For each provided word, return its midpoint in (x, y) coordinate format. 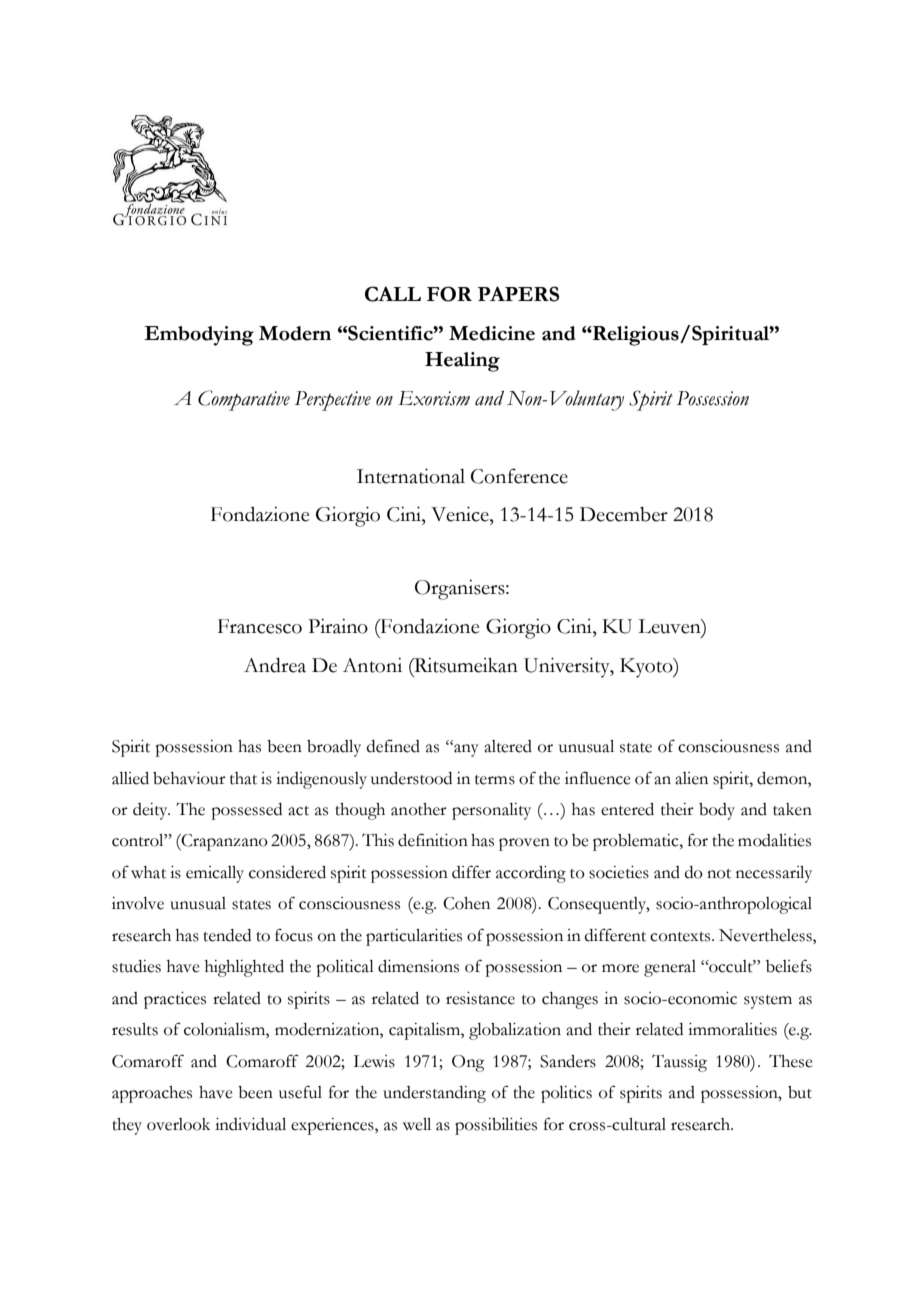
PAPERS (518, 294)
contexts (681, 937)
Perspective (333, 401)
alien (691, 778)
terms (495, 780)
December (624, 514)
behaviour (189, 778)
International (411, 476)
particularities (414, 937)
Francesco (260, 626)
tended (227, 935)
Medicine (492, 333)
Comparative (244, 400)
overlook (178, 1124)
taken (792, 809)
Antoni (372, 665)
